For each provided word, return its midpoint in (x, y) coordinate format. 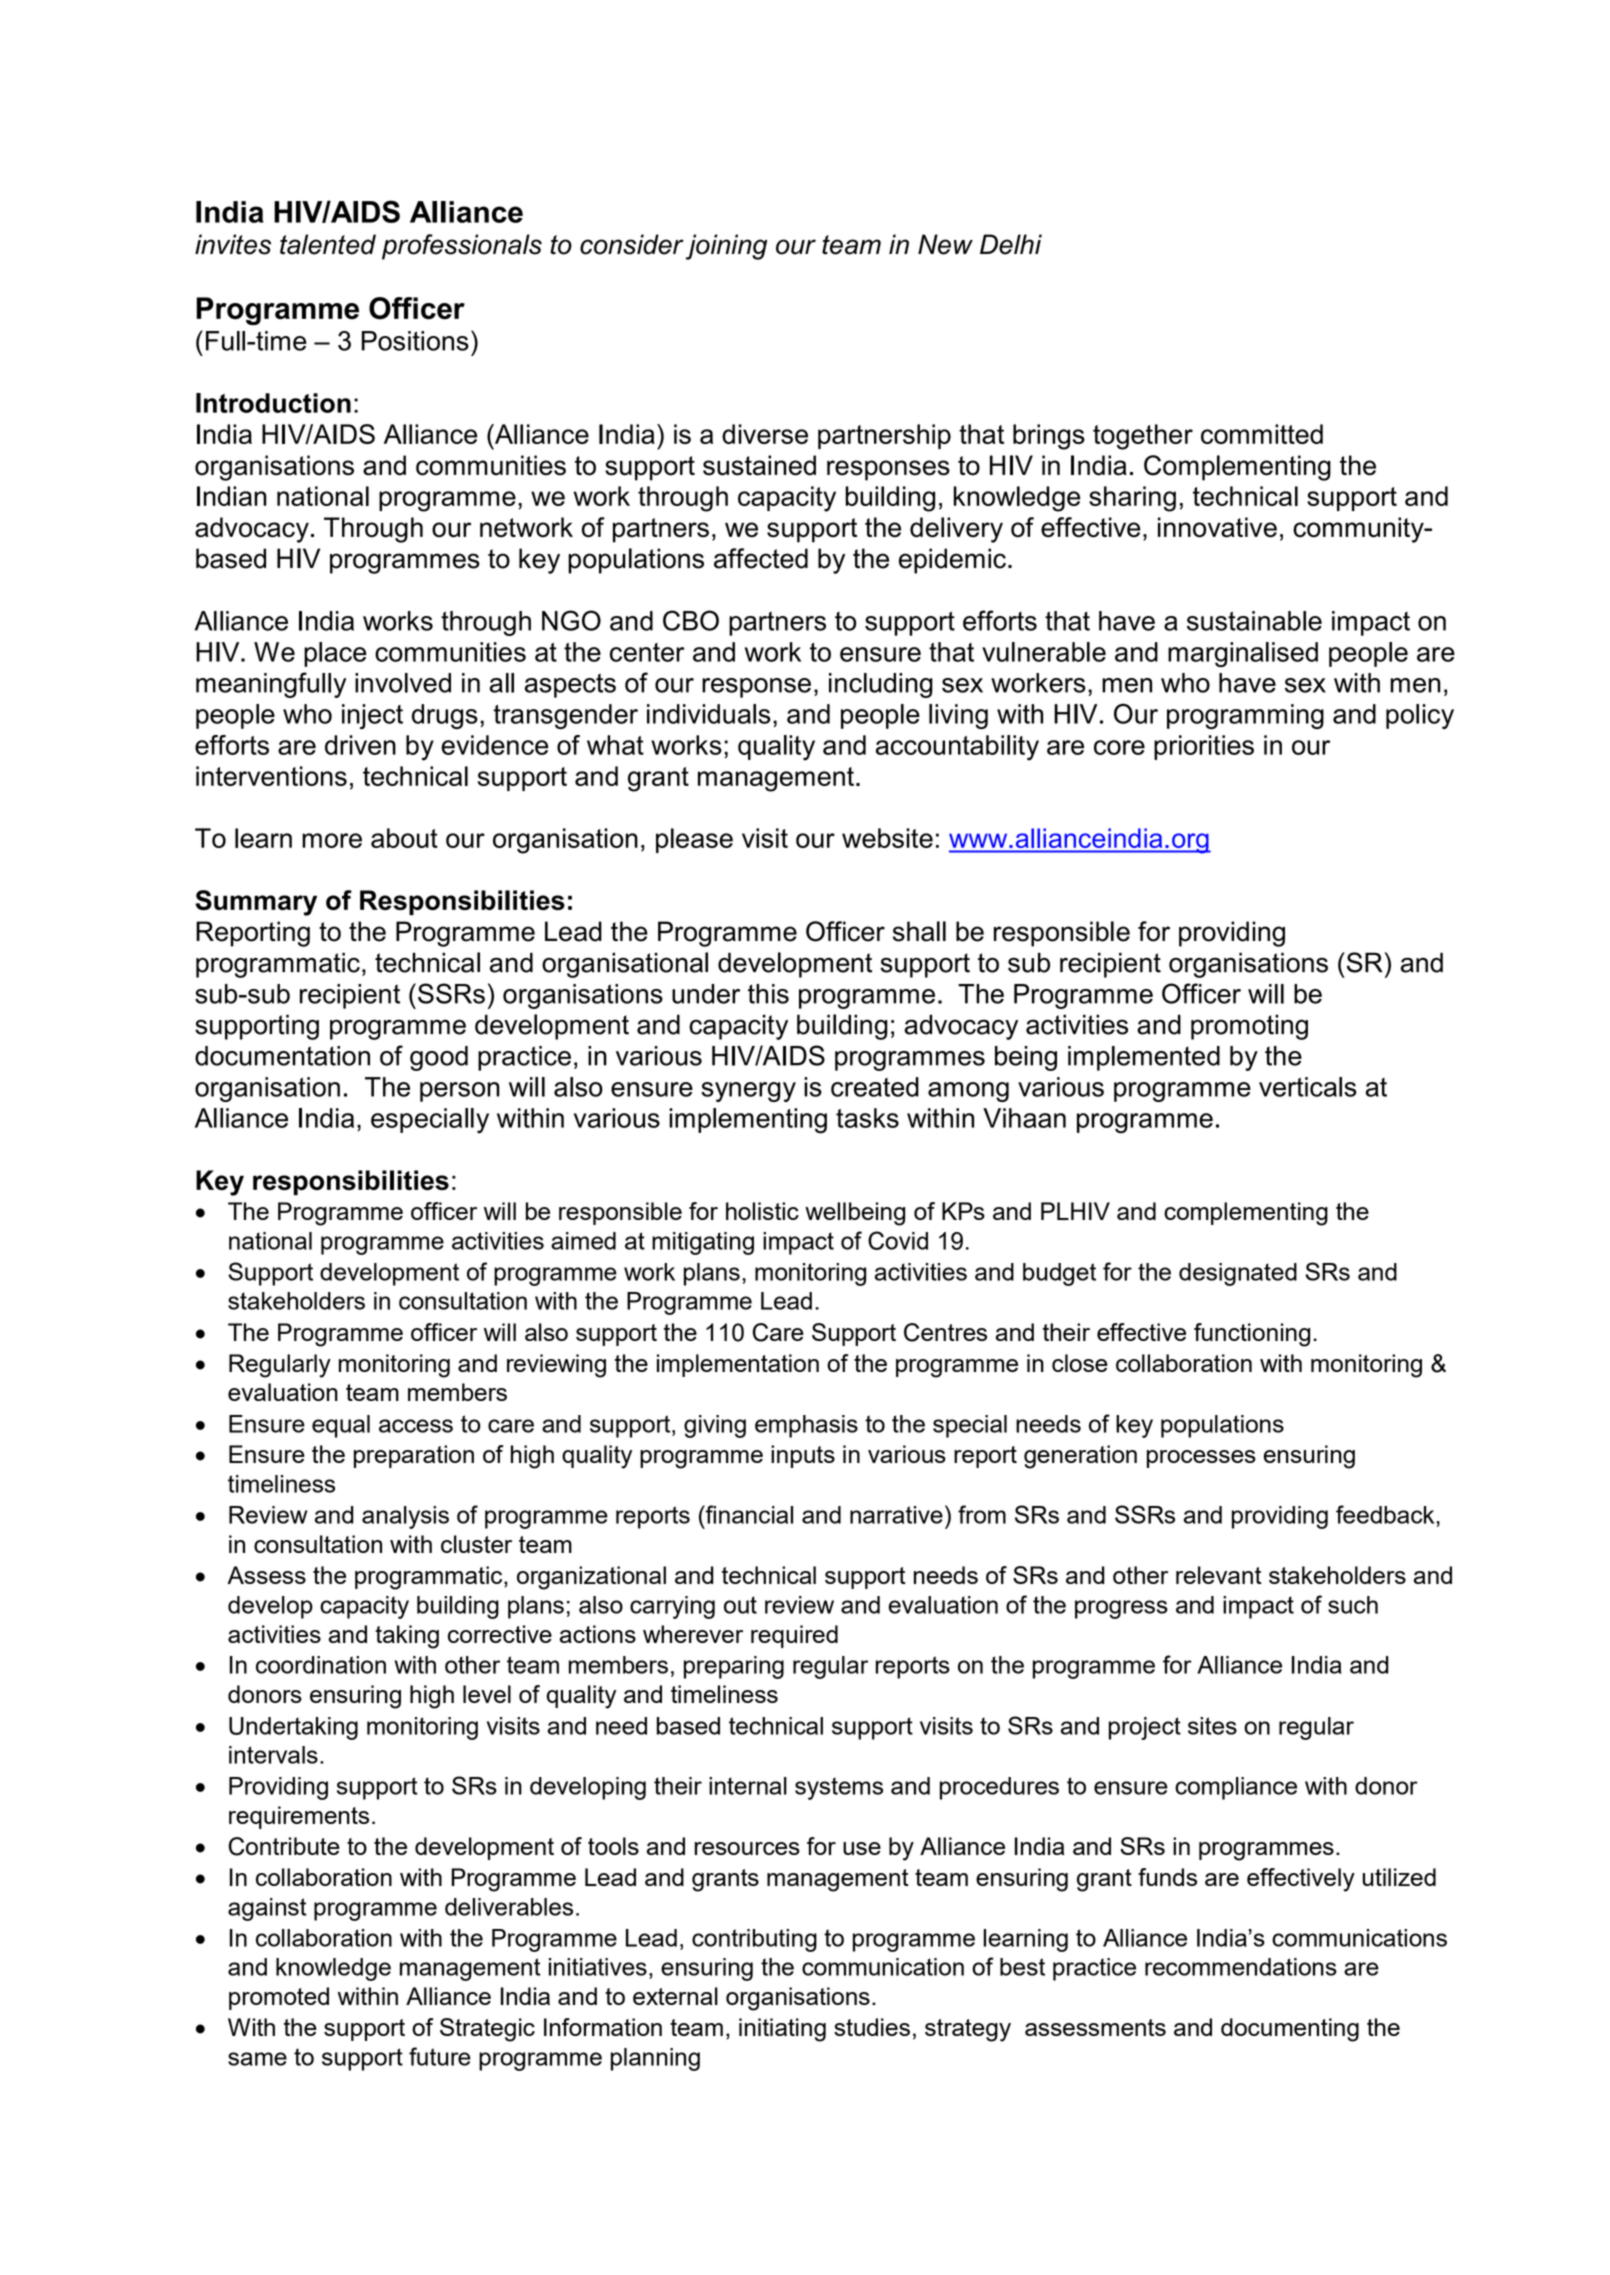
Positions (415, 341)
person (460, 1092)
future (440, 2056)
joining (726, 247)
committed (1262, 434)
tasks (867, 1118)
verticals (1308, 1087)
